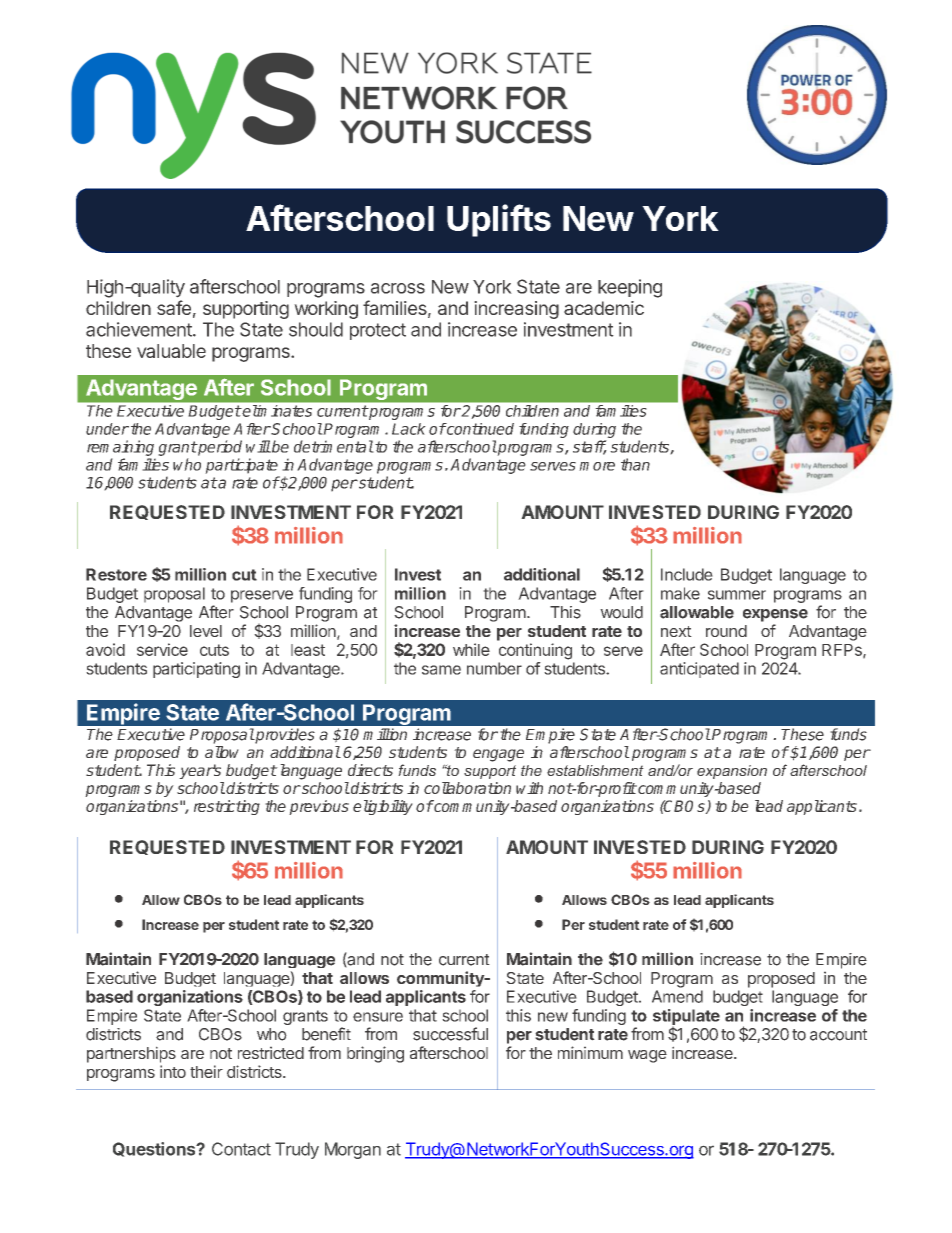 The height and width of the screenshot is (1233, 952). Describe the element at coordinates (630, 288) in the screenshot. I see `keeping` at that location.
